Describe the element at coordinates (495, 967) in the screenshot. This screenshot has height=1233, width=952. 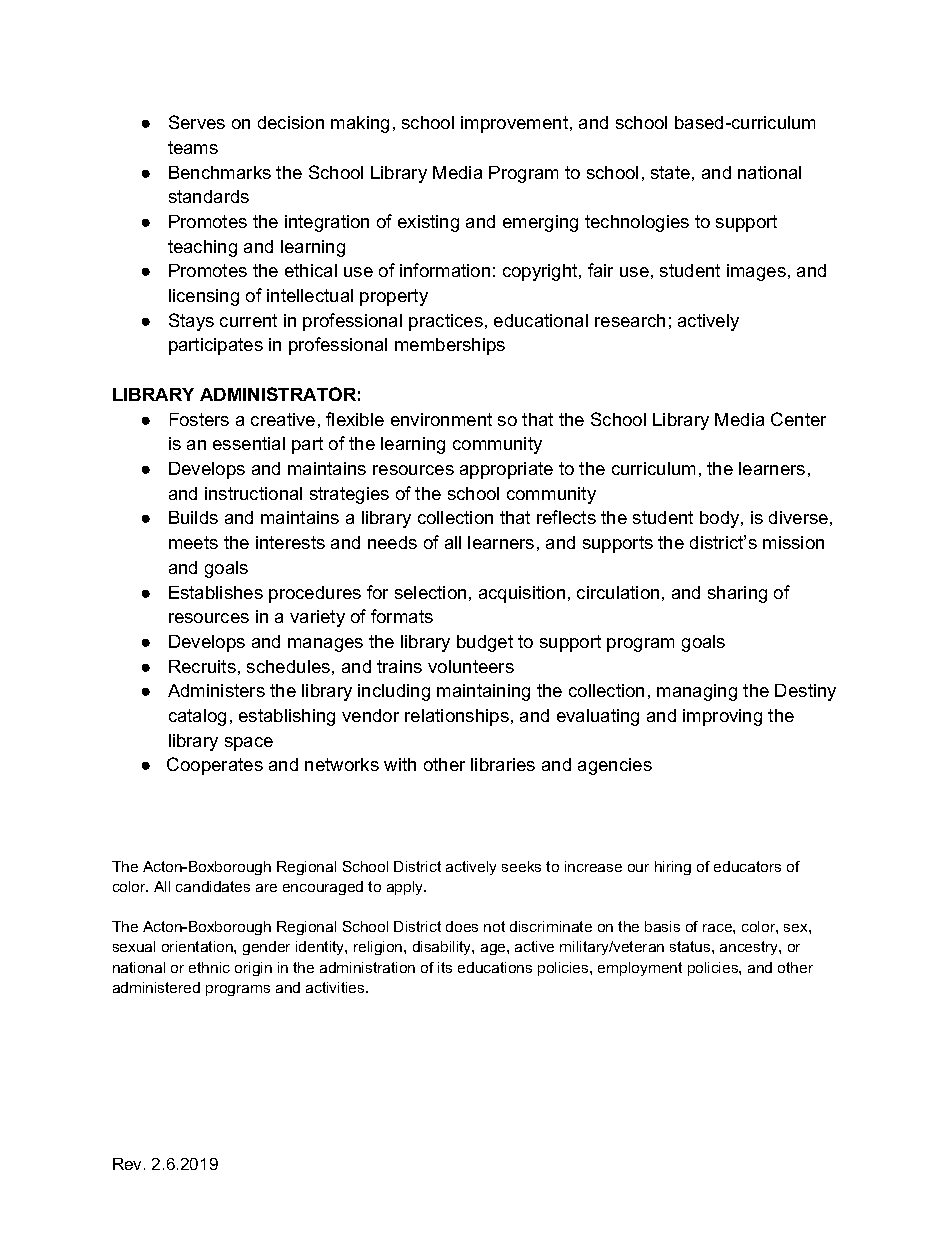
I see `educations` at that location.
